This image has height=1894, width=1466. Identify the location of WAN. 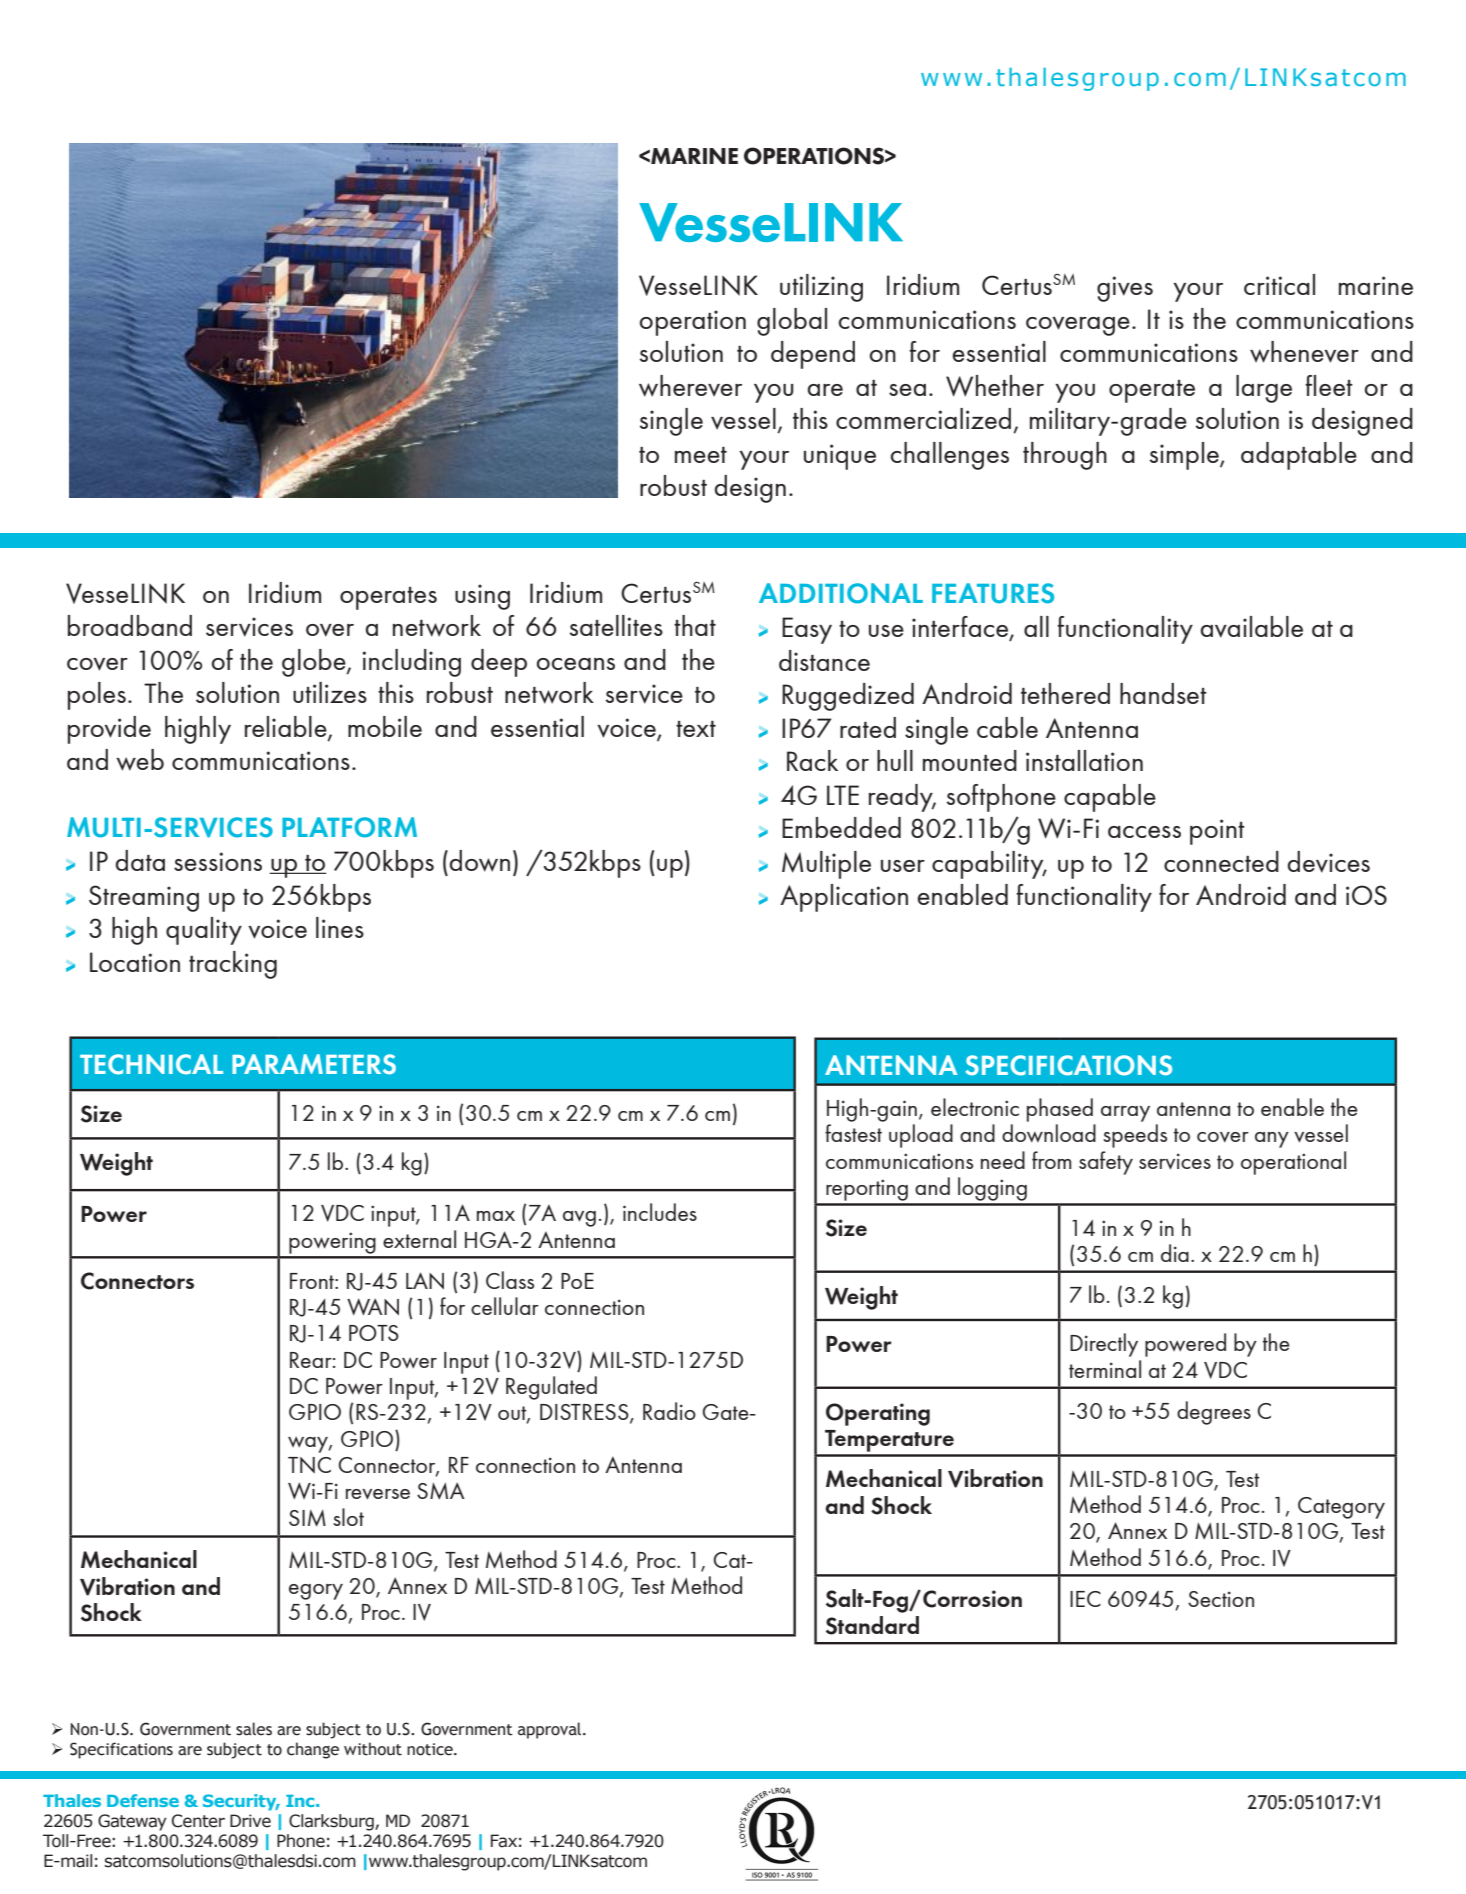
(373, 1307).
